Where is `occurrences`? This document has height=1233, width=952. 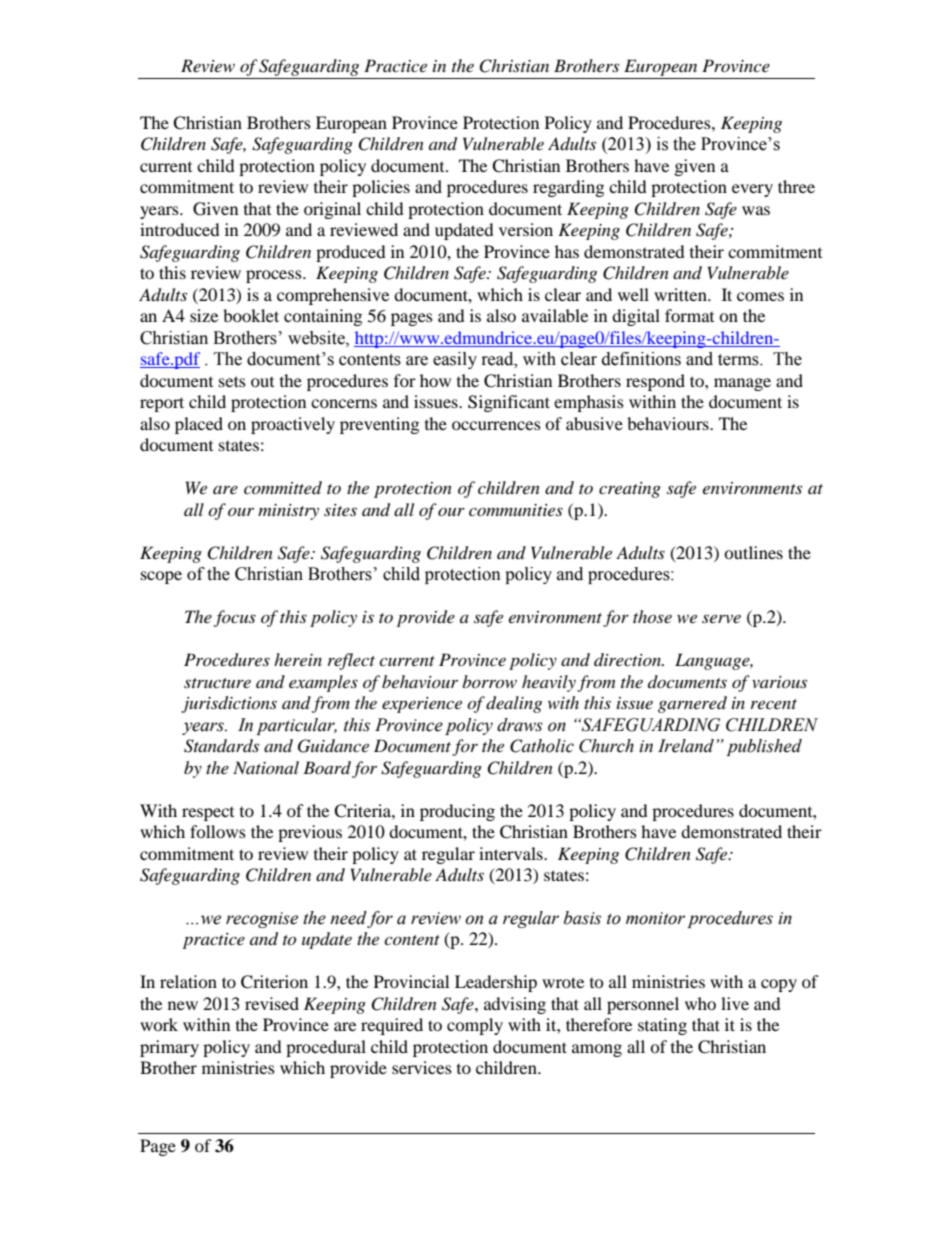 occurrences is located at coordinates (496, 425).
